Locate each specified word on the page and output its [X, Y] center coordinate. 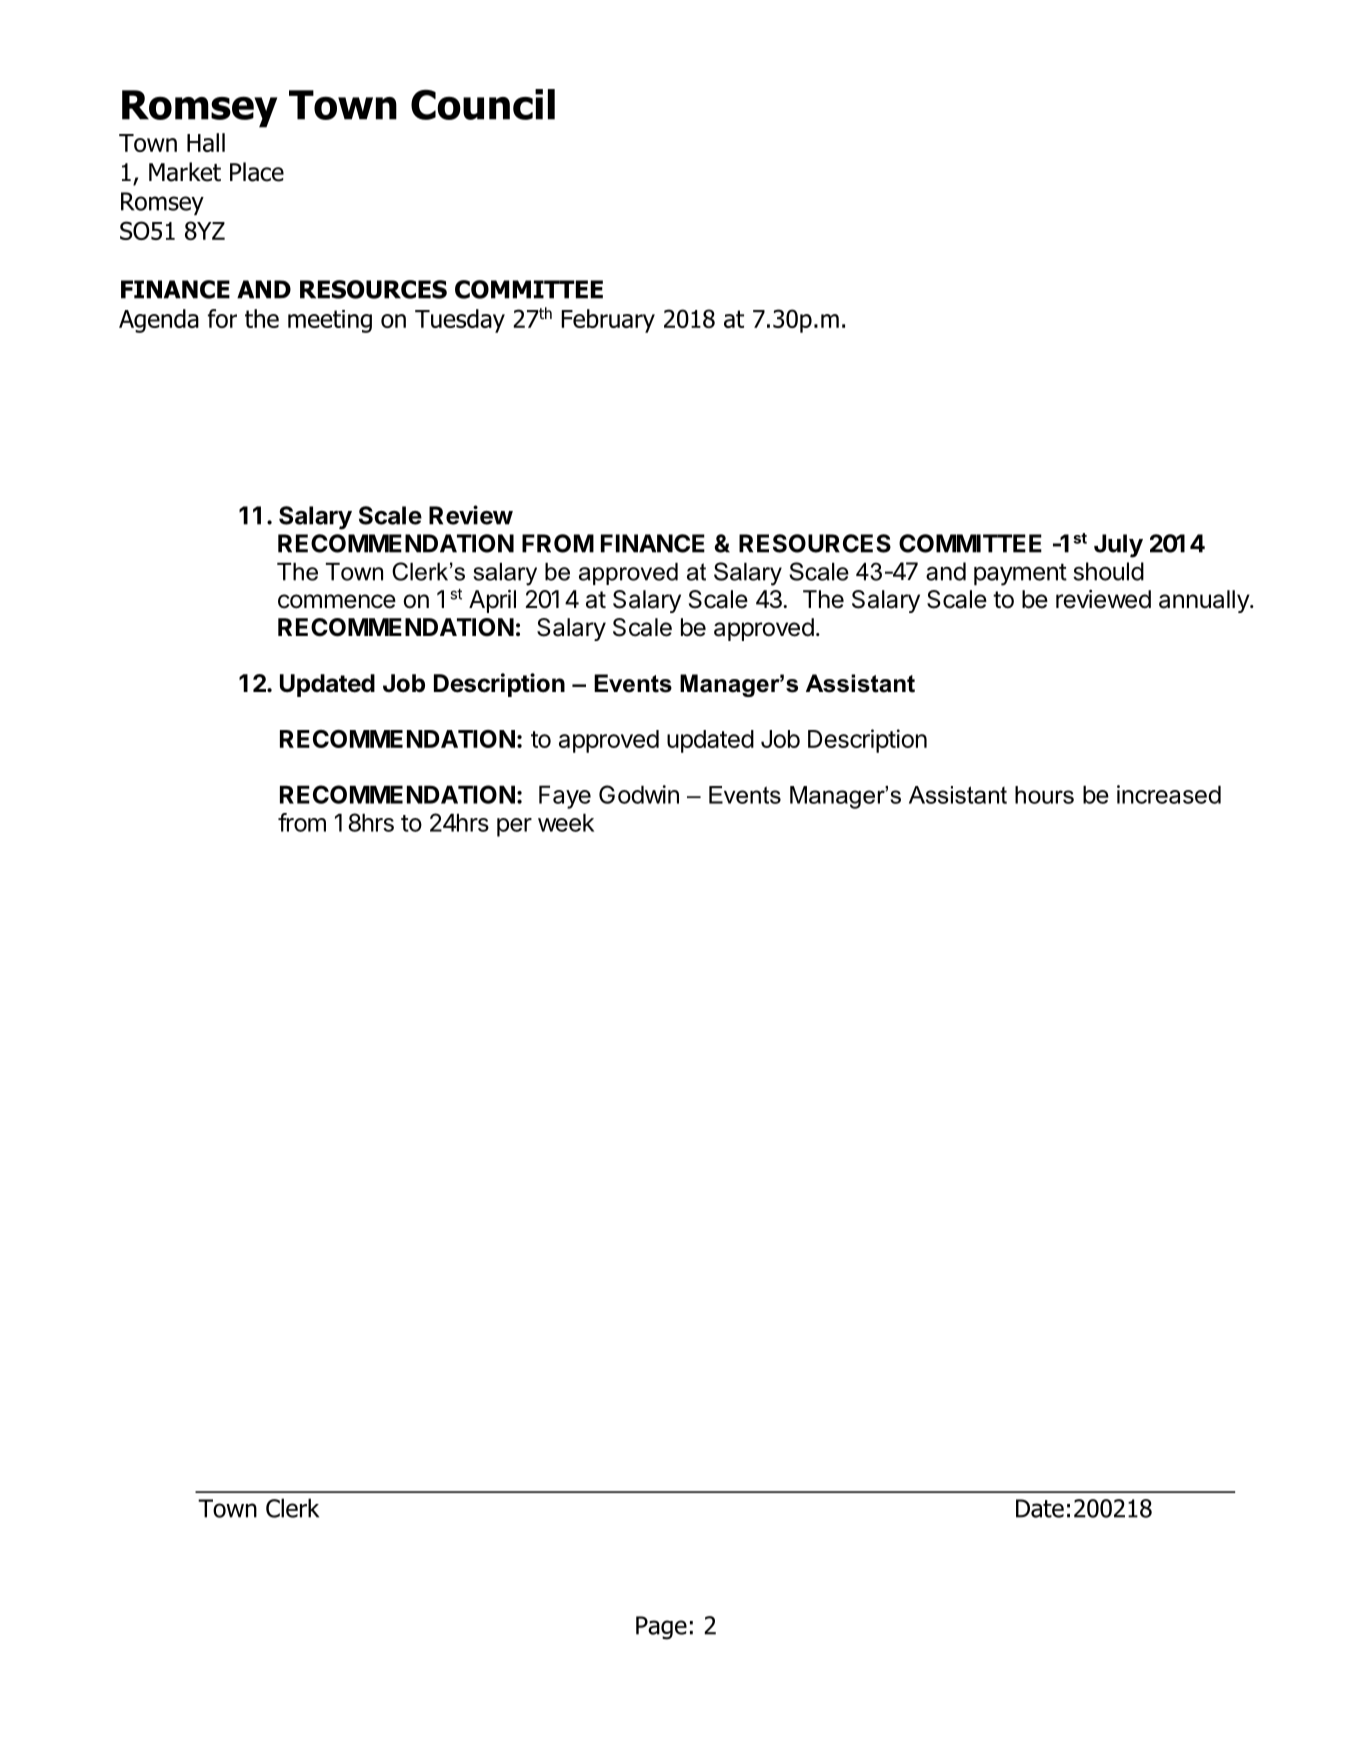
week [566, 822]
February [608, 321]
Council [483, 104]
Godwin [639, 794]
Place [257, 172]
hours [1044, 795]
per [514, 827]
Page [661, 1628]
